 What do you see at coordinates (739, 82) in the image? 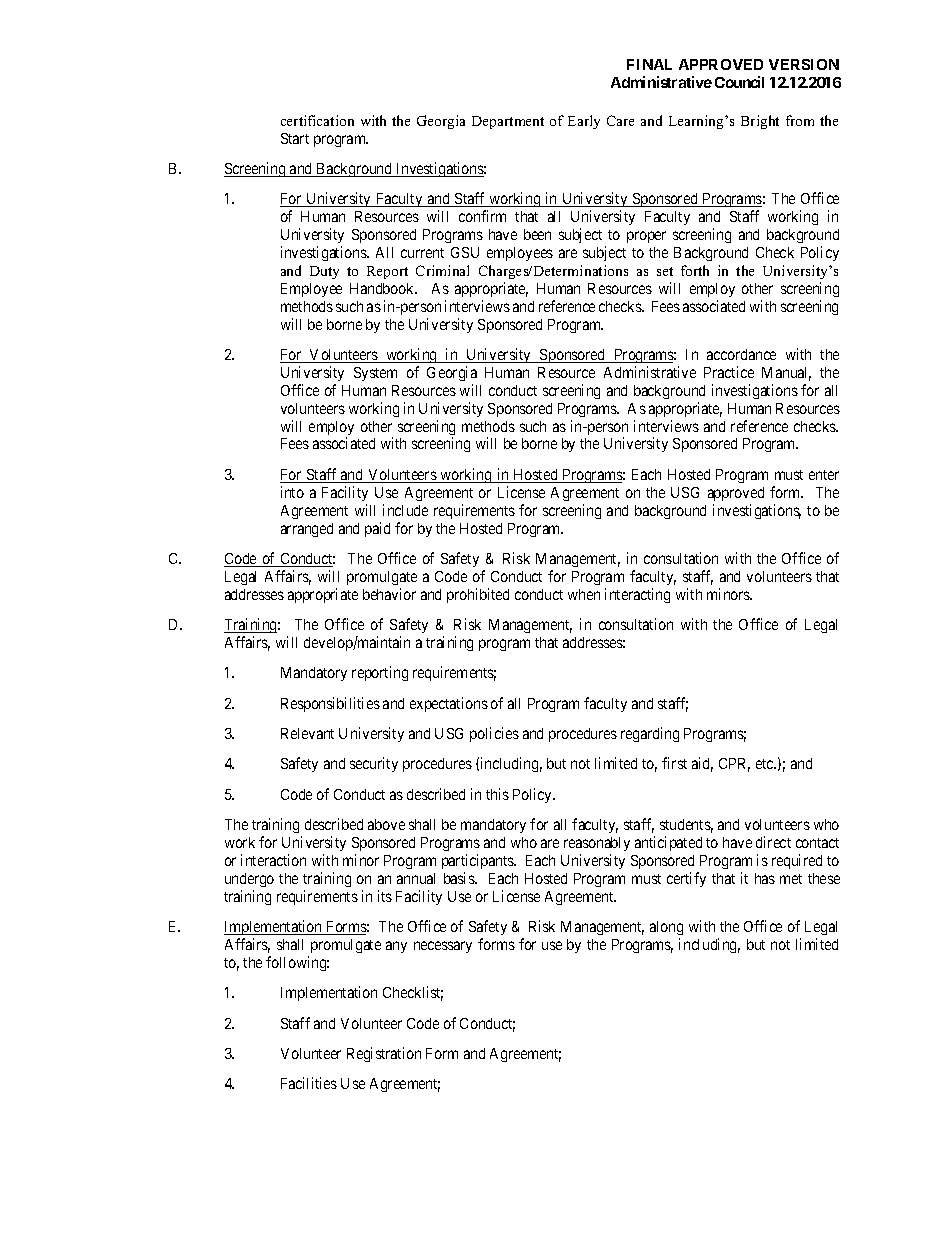
I see `Council` at bounding box center [739, 82].
